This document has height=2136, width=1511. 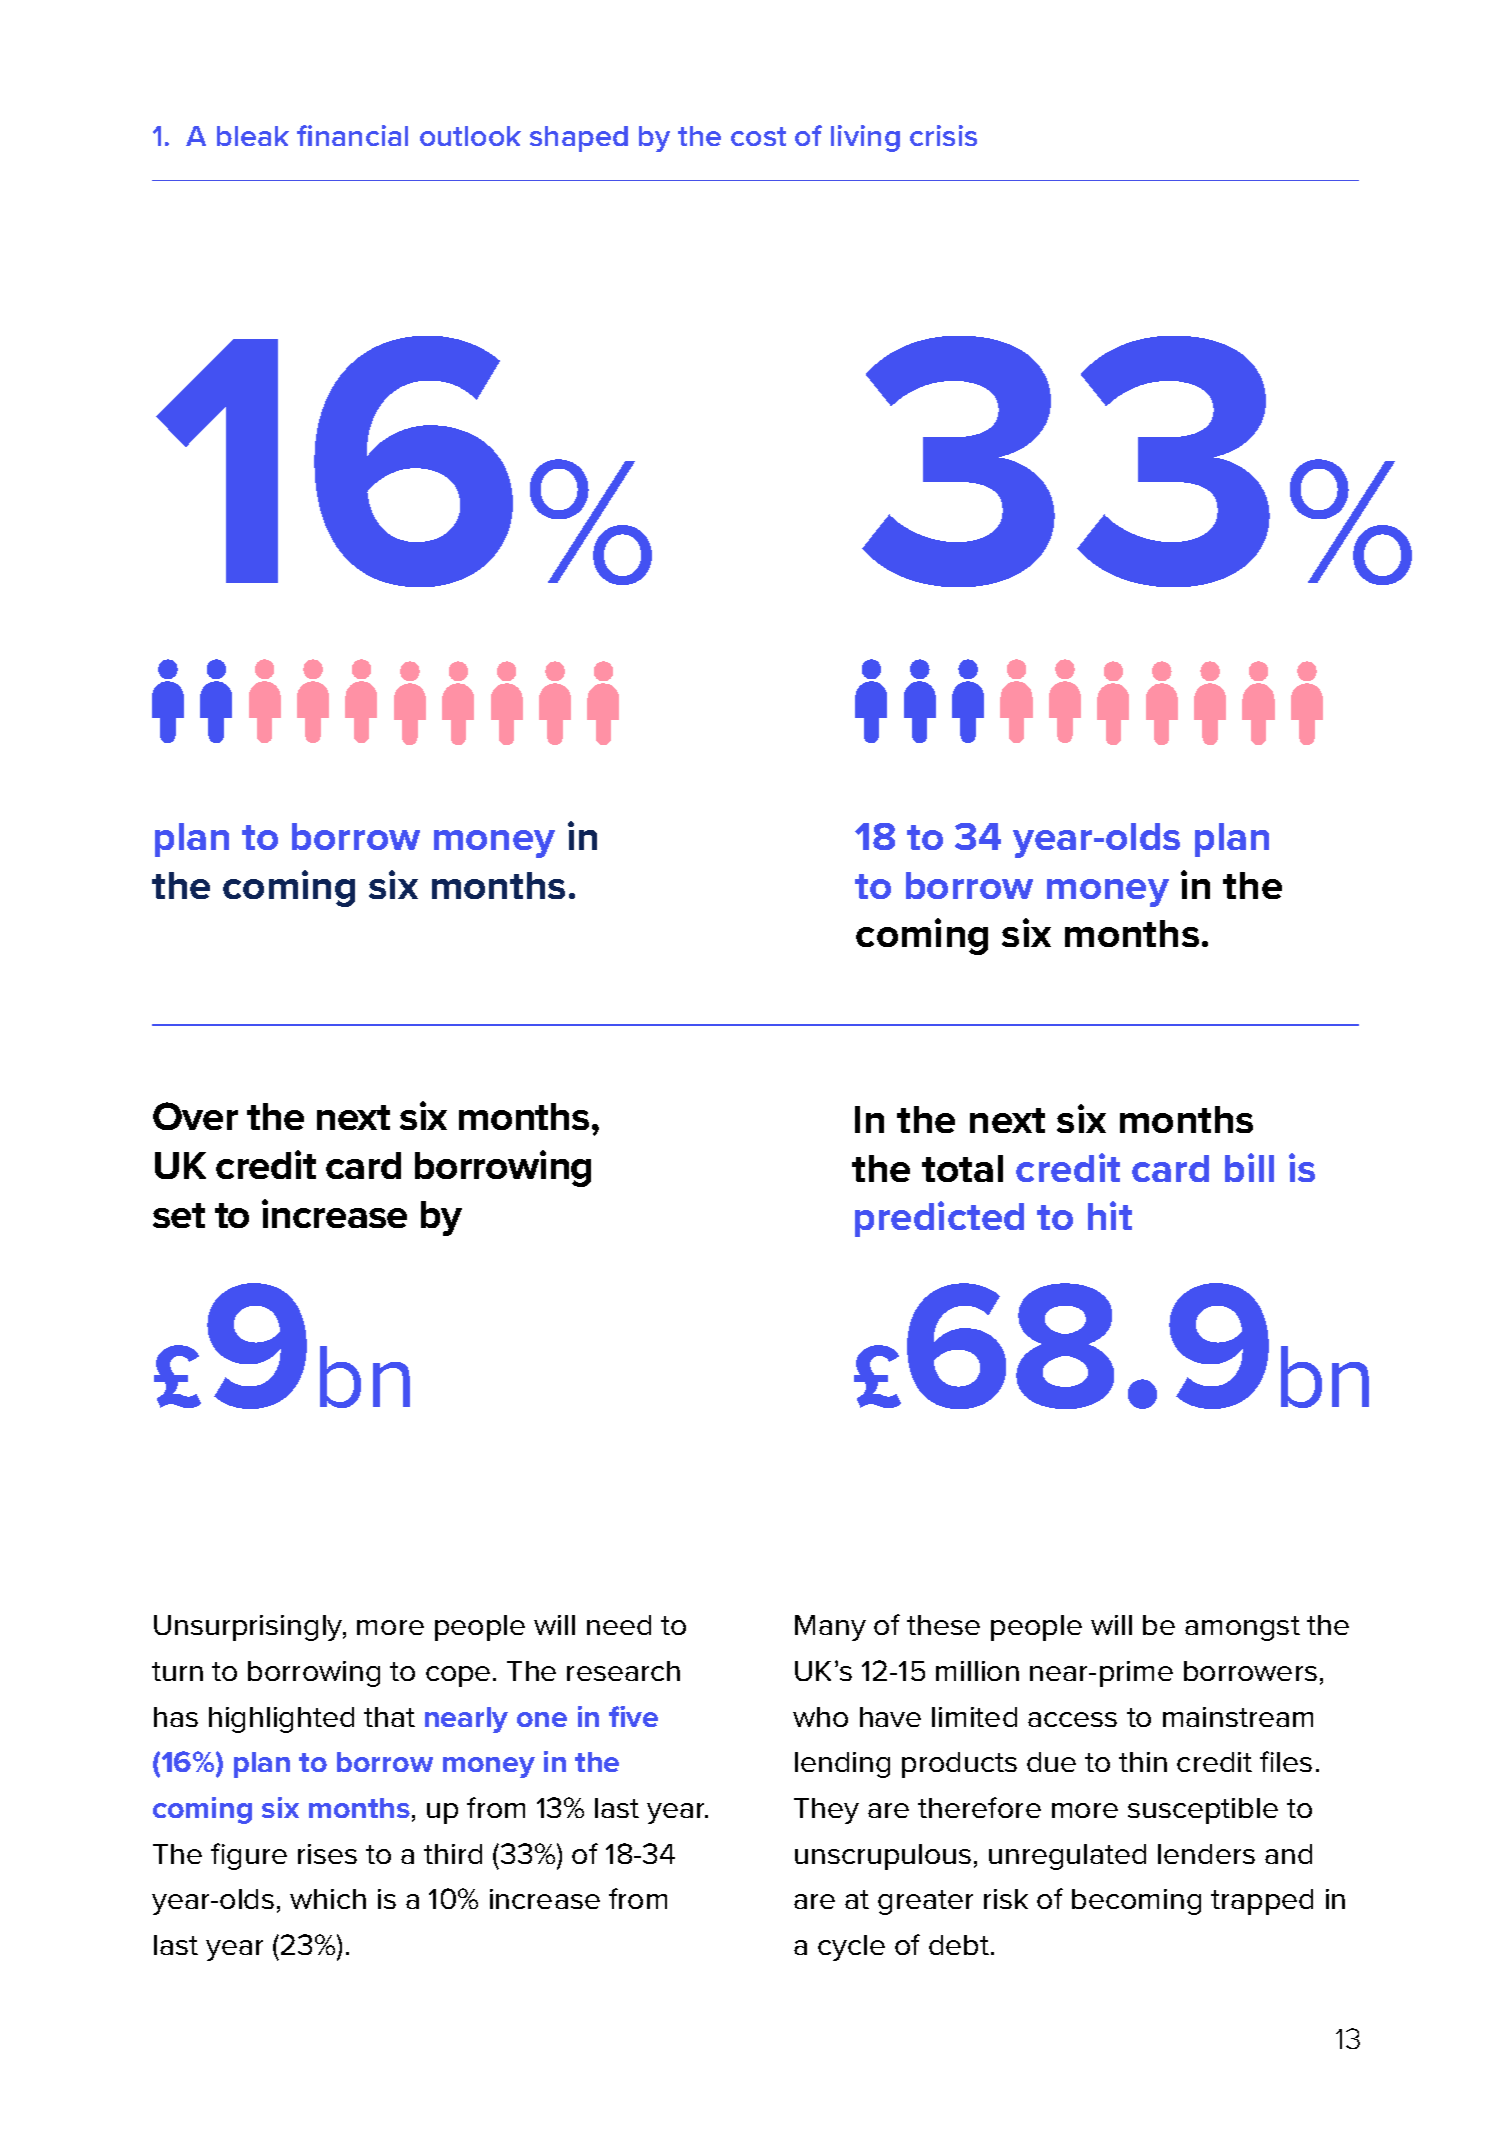 I want to click on bill, so click(x=1249, y=1167).
